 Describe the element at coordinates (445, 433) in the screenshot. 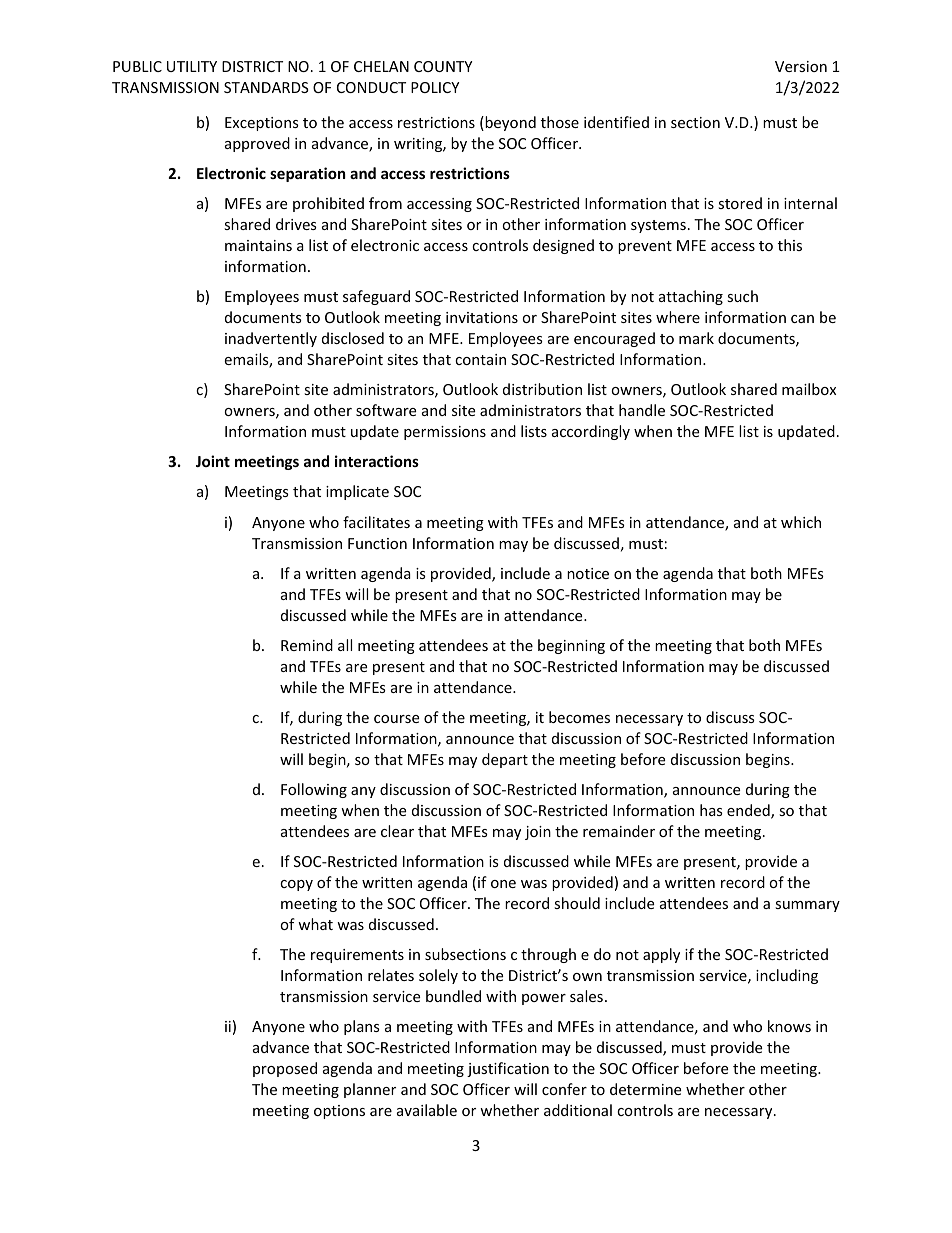

I see `permissions` at that location.
